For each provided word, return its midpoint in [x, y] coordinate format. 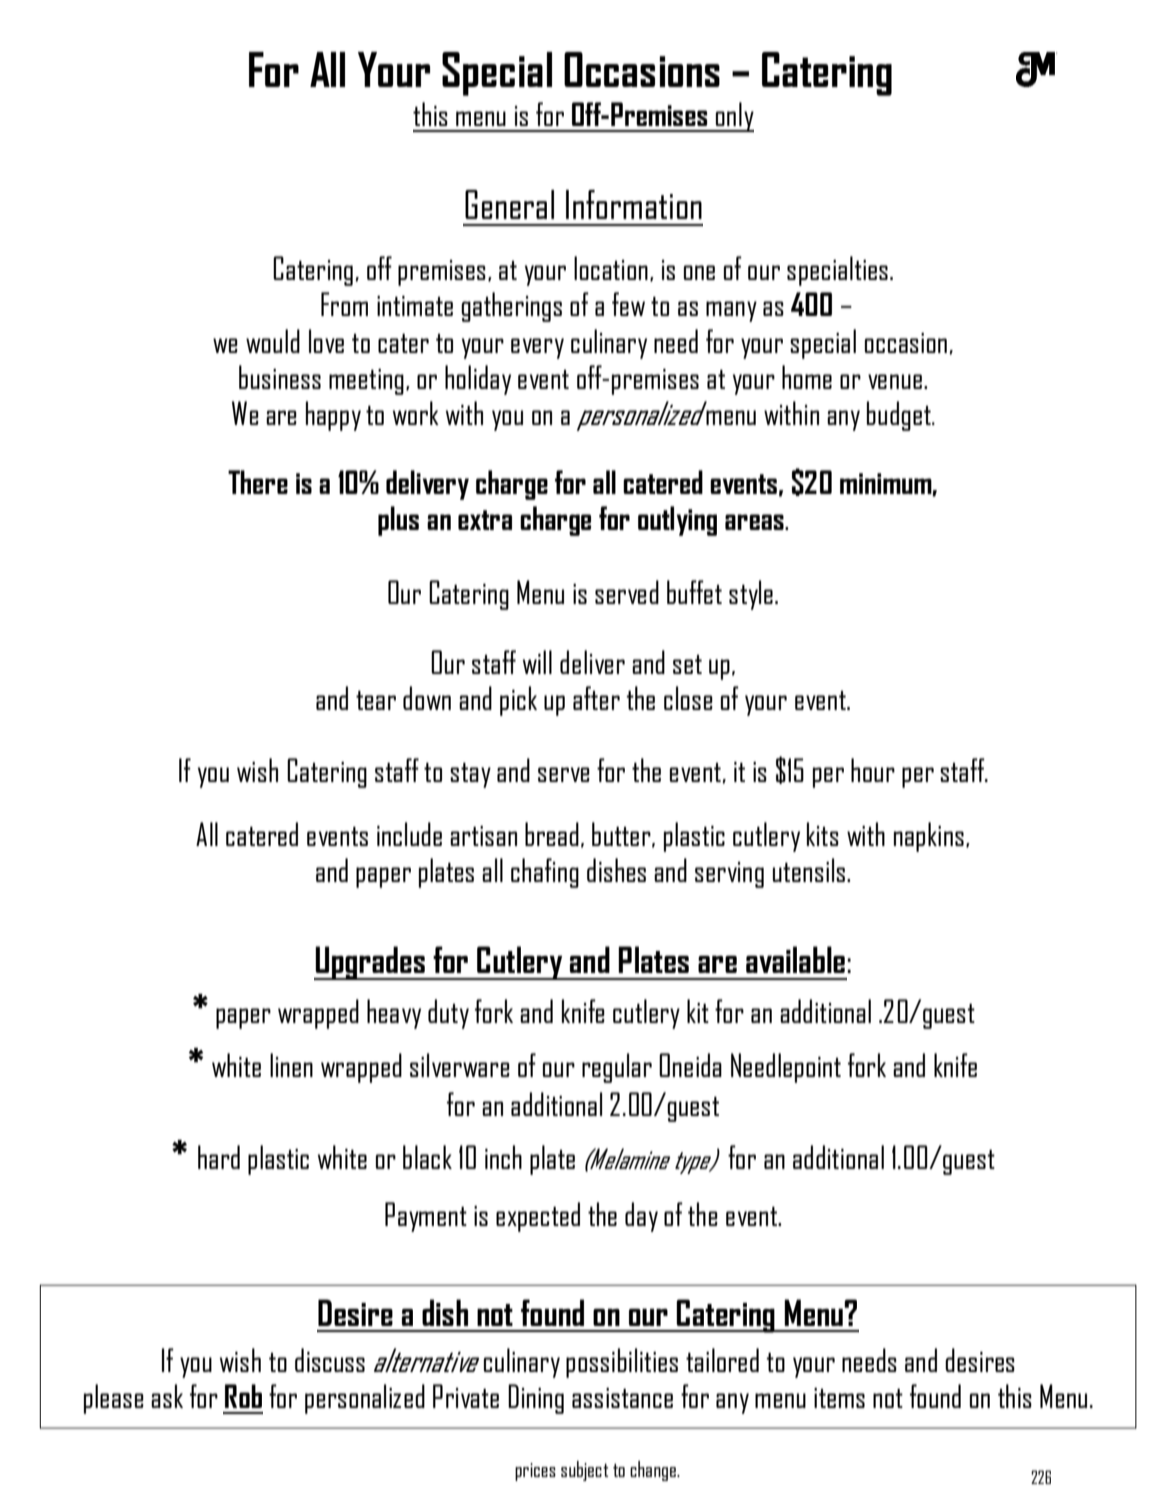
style [751, 595]
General [509, 204]
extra [485, 520]
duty [448, 1014]
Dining [536, 1399]
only [734, 117]
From [344, 304]
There [258, 482]
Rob [243, 1396]
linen [291, 1065]
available [795, 959]
